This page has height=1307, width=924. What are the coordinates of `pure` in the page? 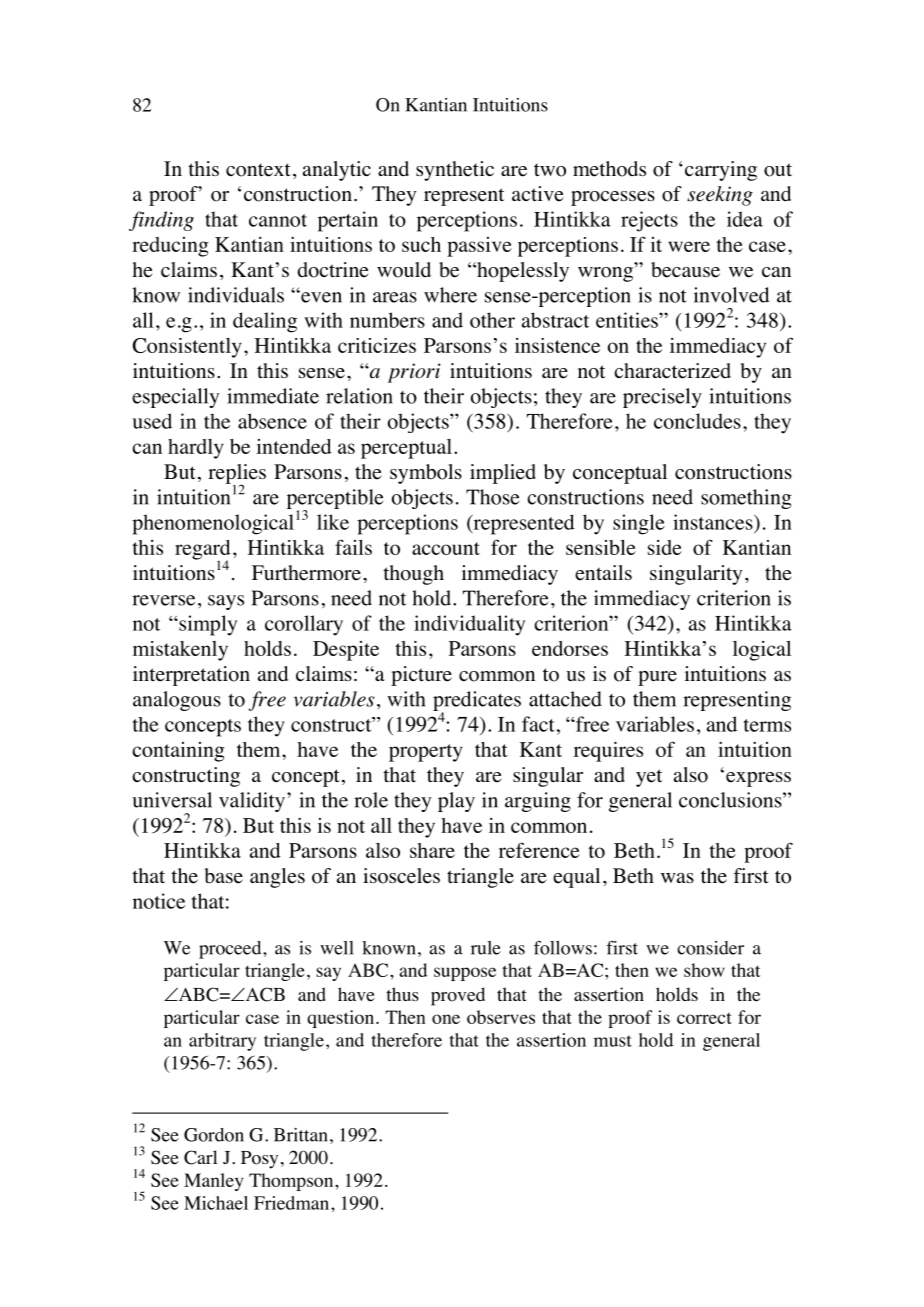 It's located at (657, 678).
